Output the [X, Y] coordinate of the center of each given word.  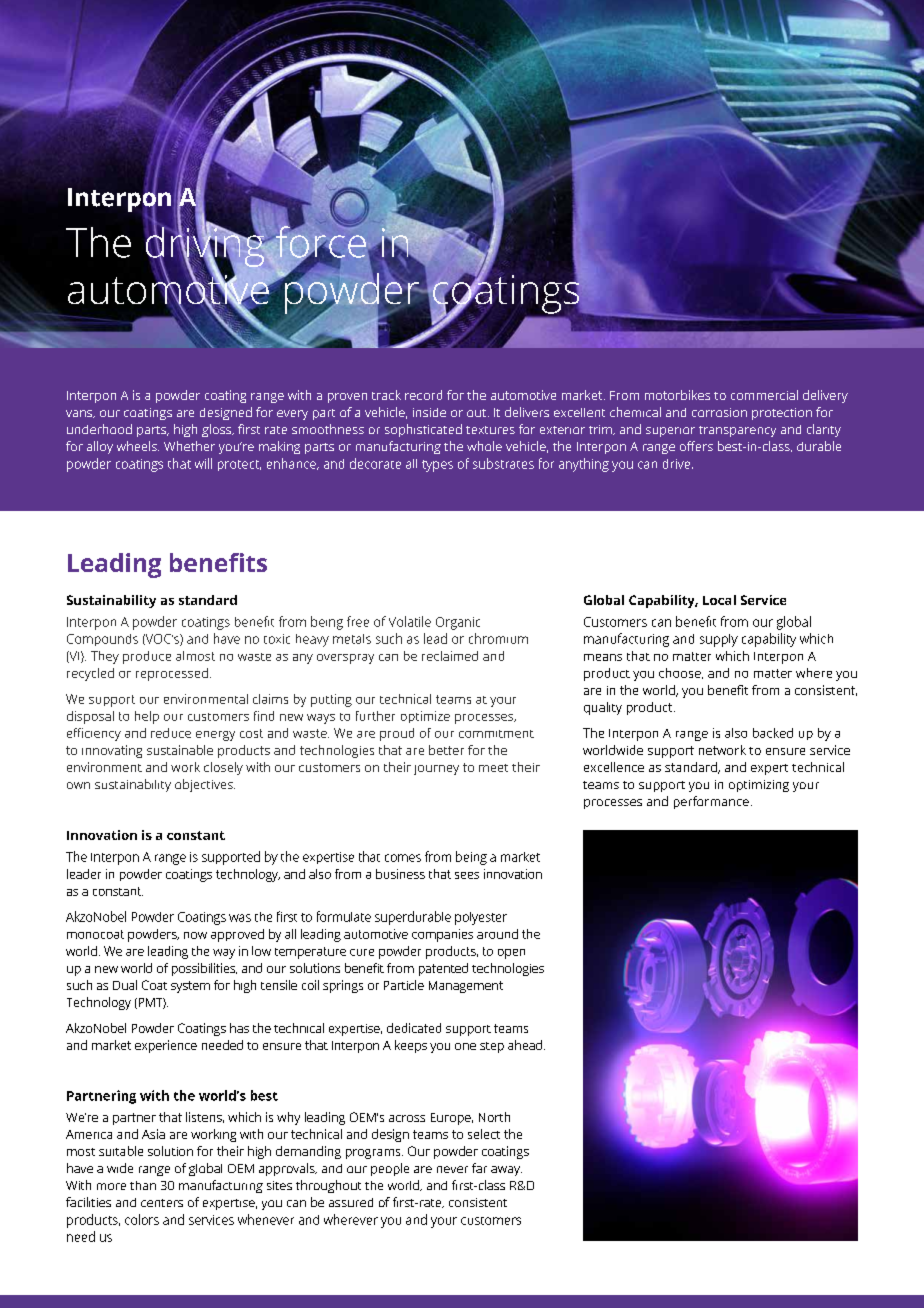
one [465, 1046]
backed [773, 733]
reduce [171, 733]
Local [719, 600]
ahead [526, 1045]
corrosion [719, 412]
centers [162, 1203]
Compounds [102, 640]
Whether [189, 446]
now [195, 935]
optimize [425, 717]
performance [711, 802]
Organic [458, 623]
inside [429, 412]
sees [467, 875]
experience [166, 1046]
